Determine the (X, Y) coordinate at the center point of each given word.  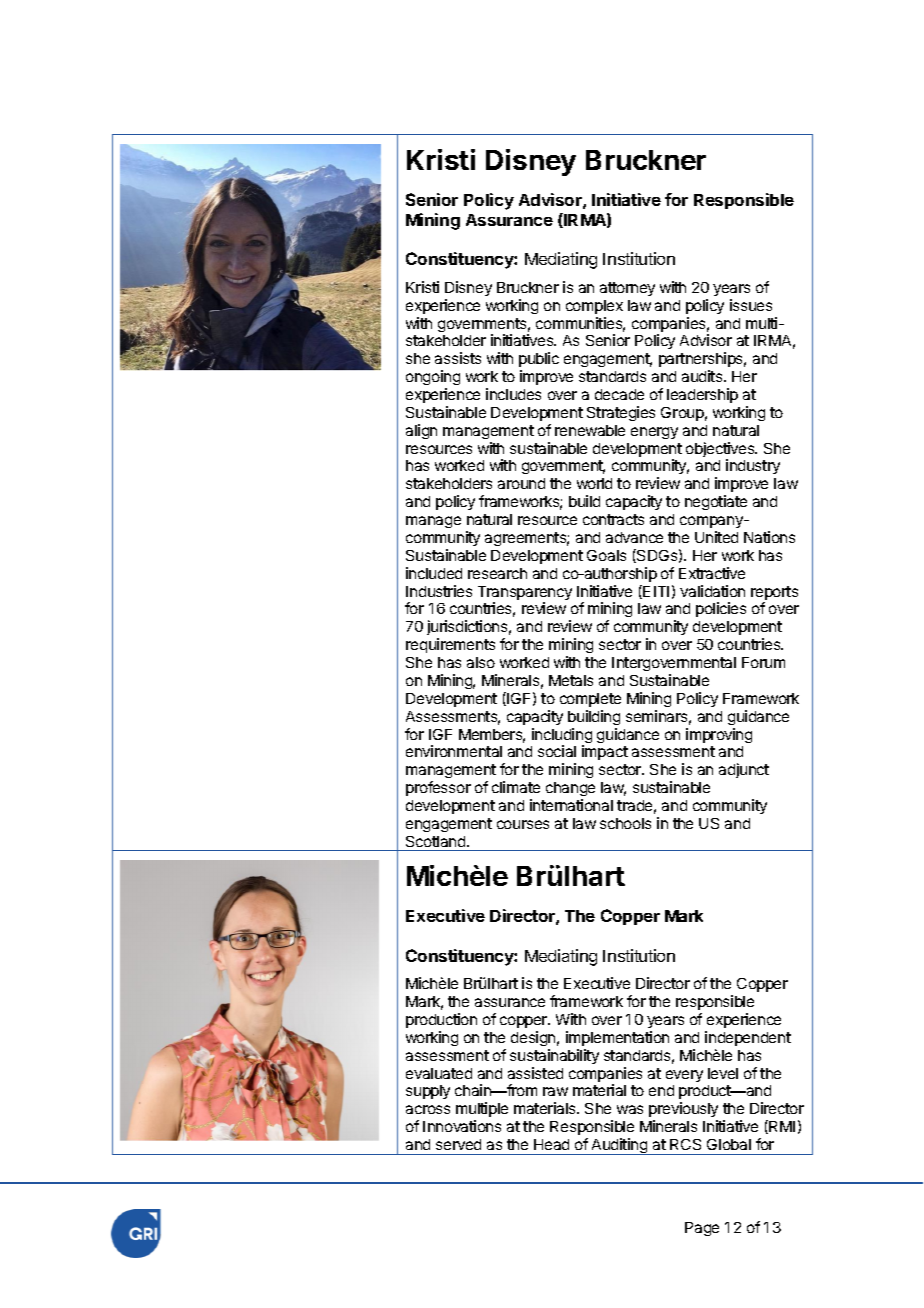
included (434, 573)
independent (748, 1038)
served (458, 1144)
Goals (606, 555)
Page (702, 1229)
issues (751, 305)
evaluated (439, 1073)
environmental (454, 751)
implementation (617, 1038)
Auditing (620, 1146)
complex (594, 307)
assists (458, 358)
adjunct (744, 770)
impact (605, 752)
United (716, 537)
